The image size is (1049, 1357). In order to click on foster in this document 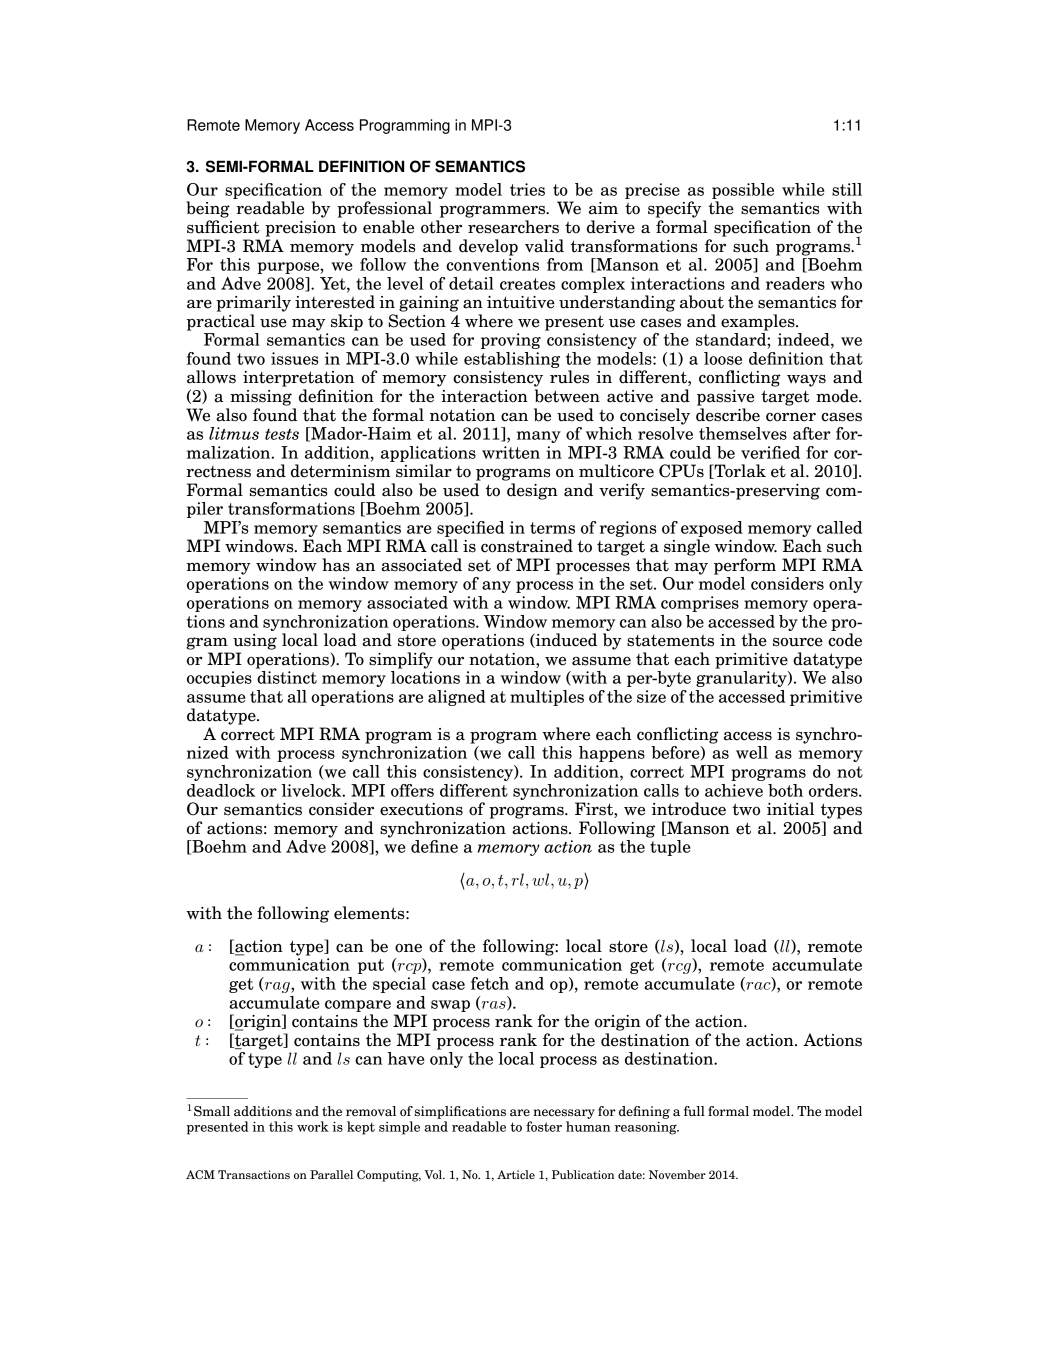, I will do `click(544, 1126)`.
